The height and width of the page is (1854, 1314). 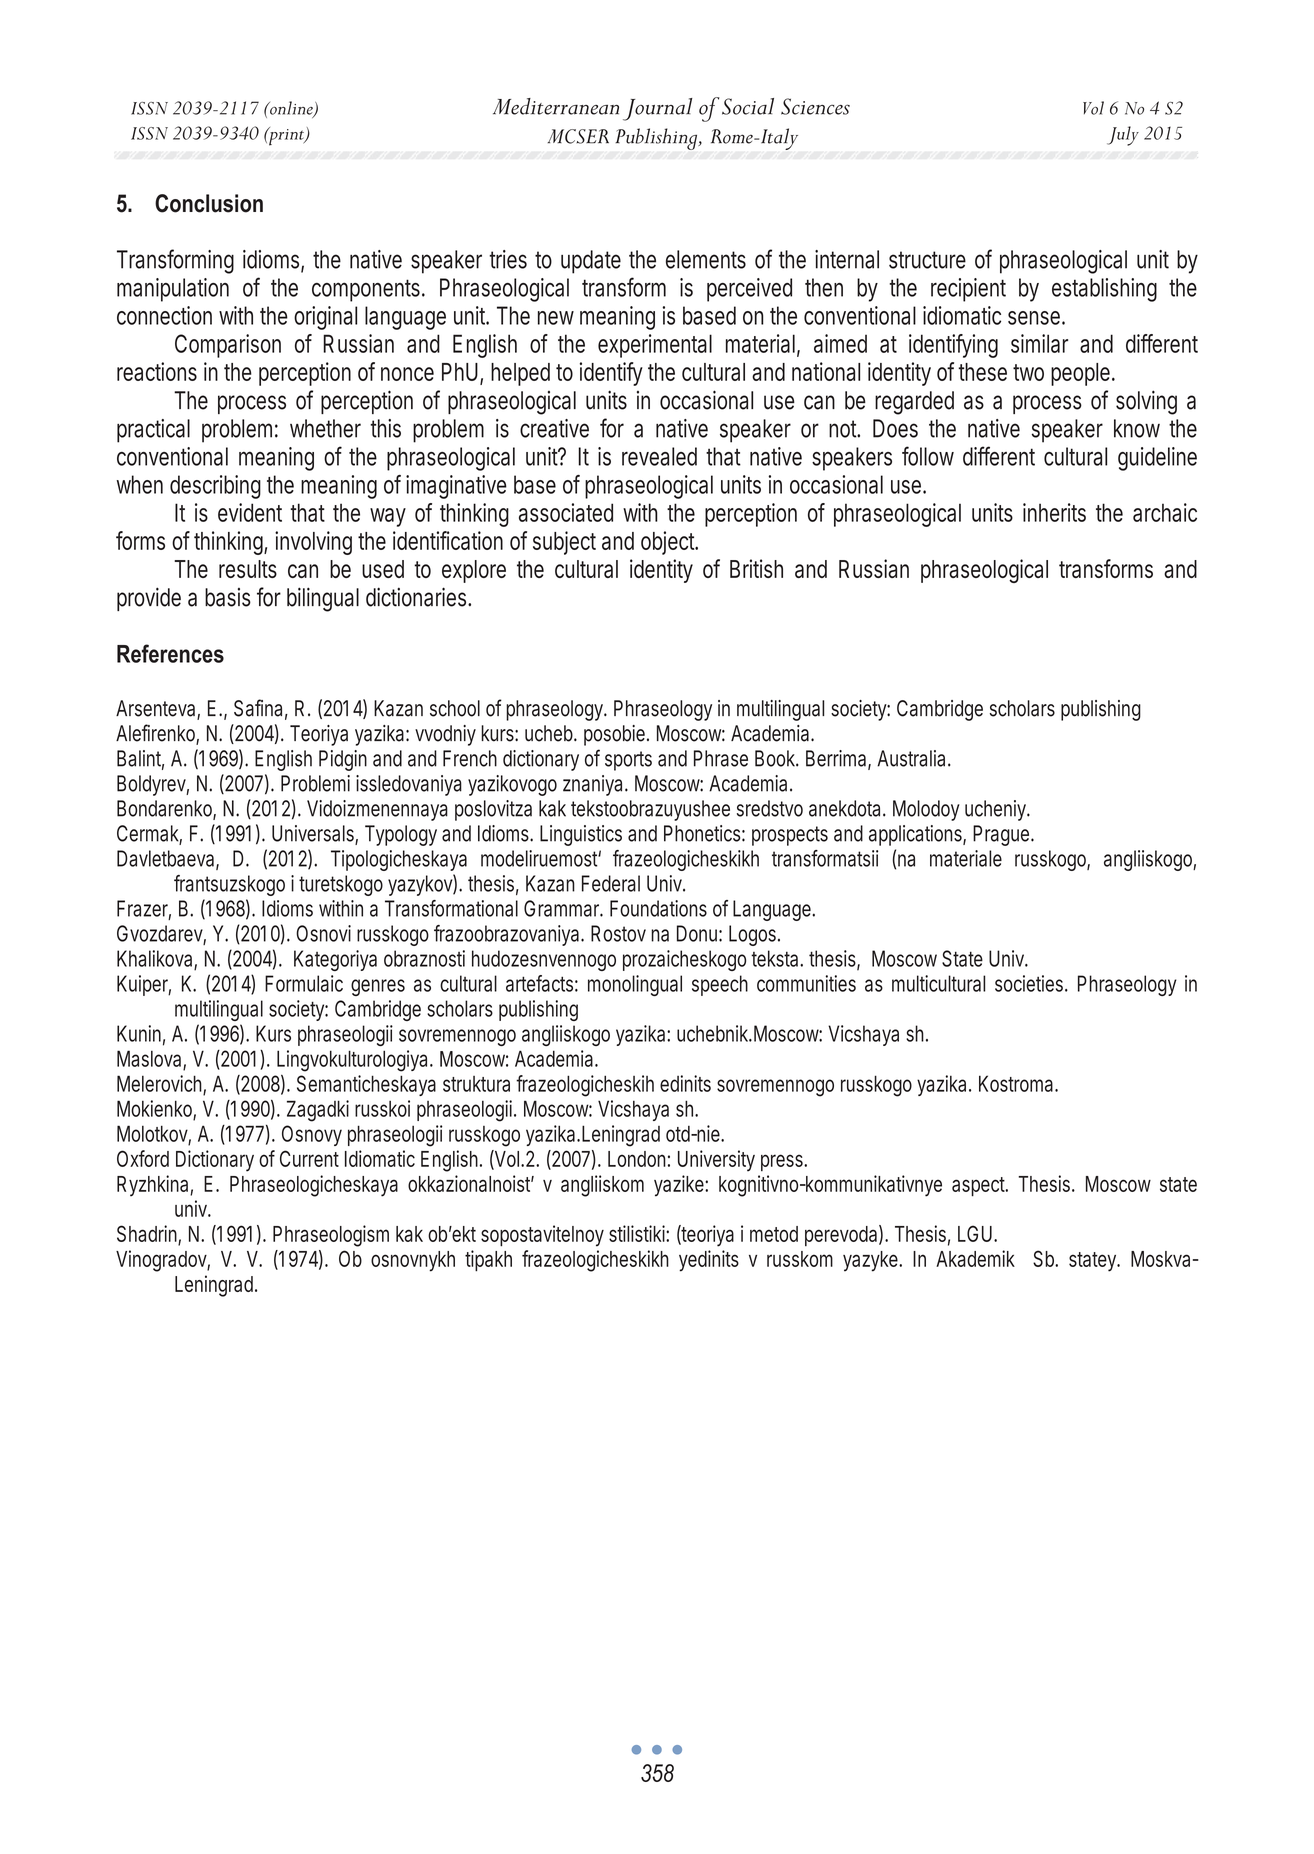 What do you see at coordinates (228, 346) in the page?
I see `Comparison` at bounding box center [228, 346].
